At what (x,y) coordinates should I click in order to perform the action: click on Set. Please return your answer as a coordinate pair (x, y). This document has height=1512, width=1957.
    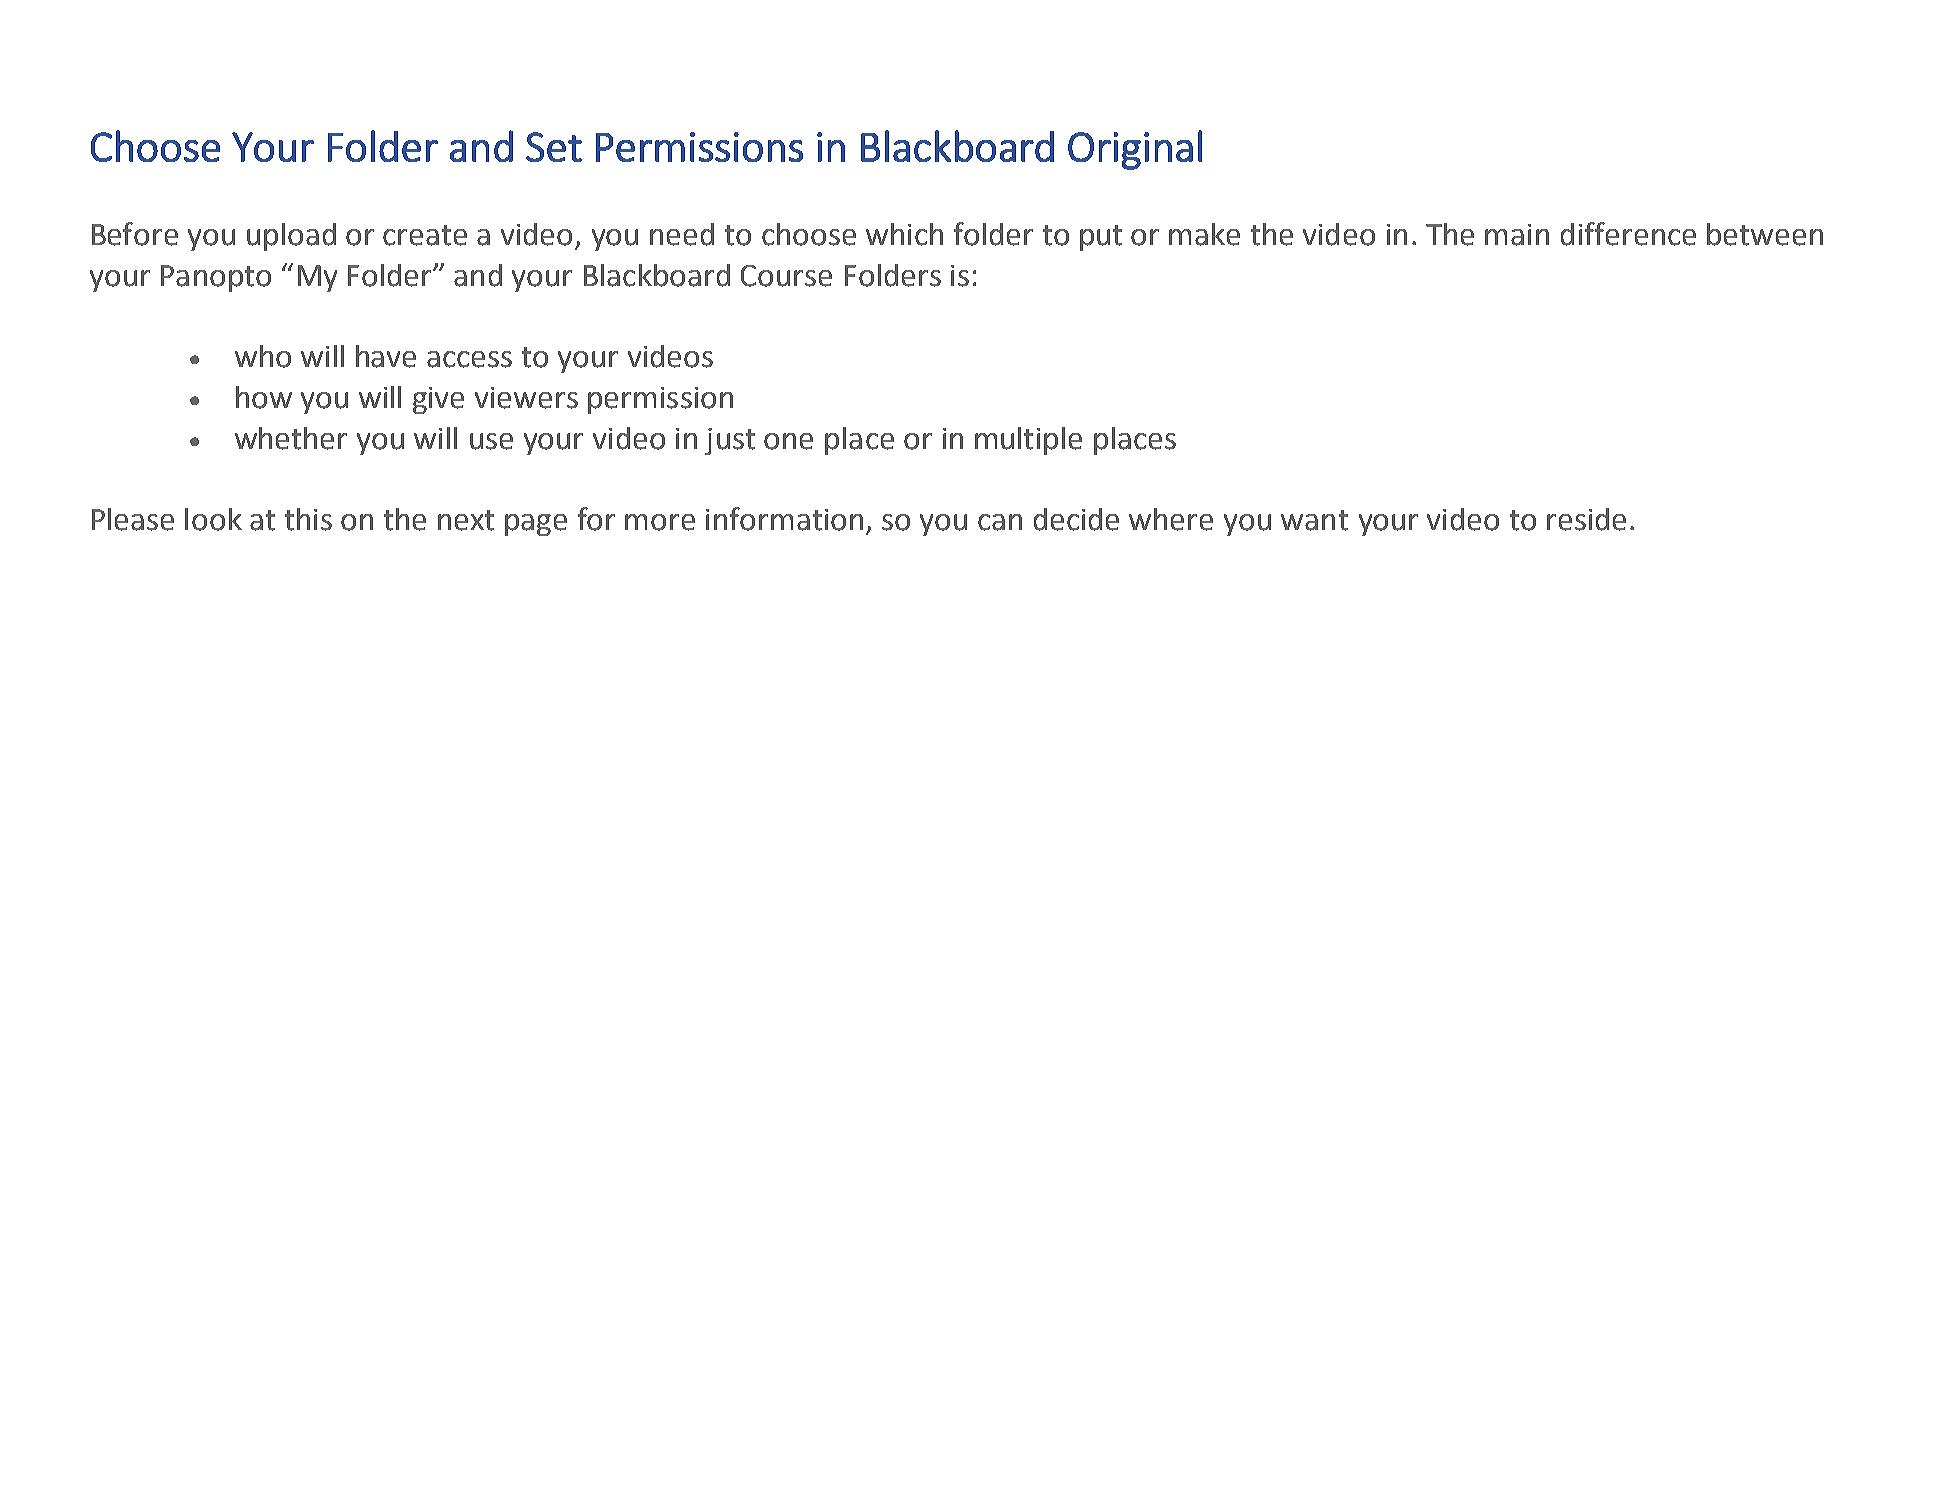
    Looking at the image, I should click on (554, 147).
